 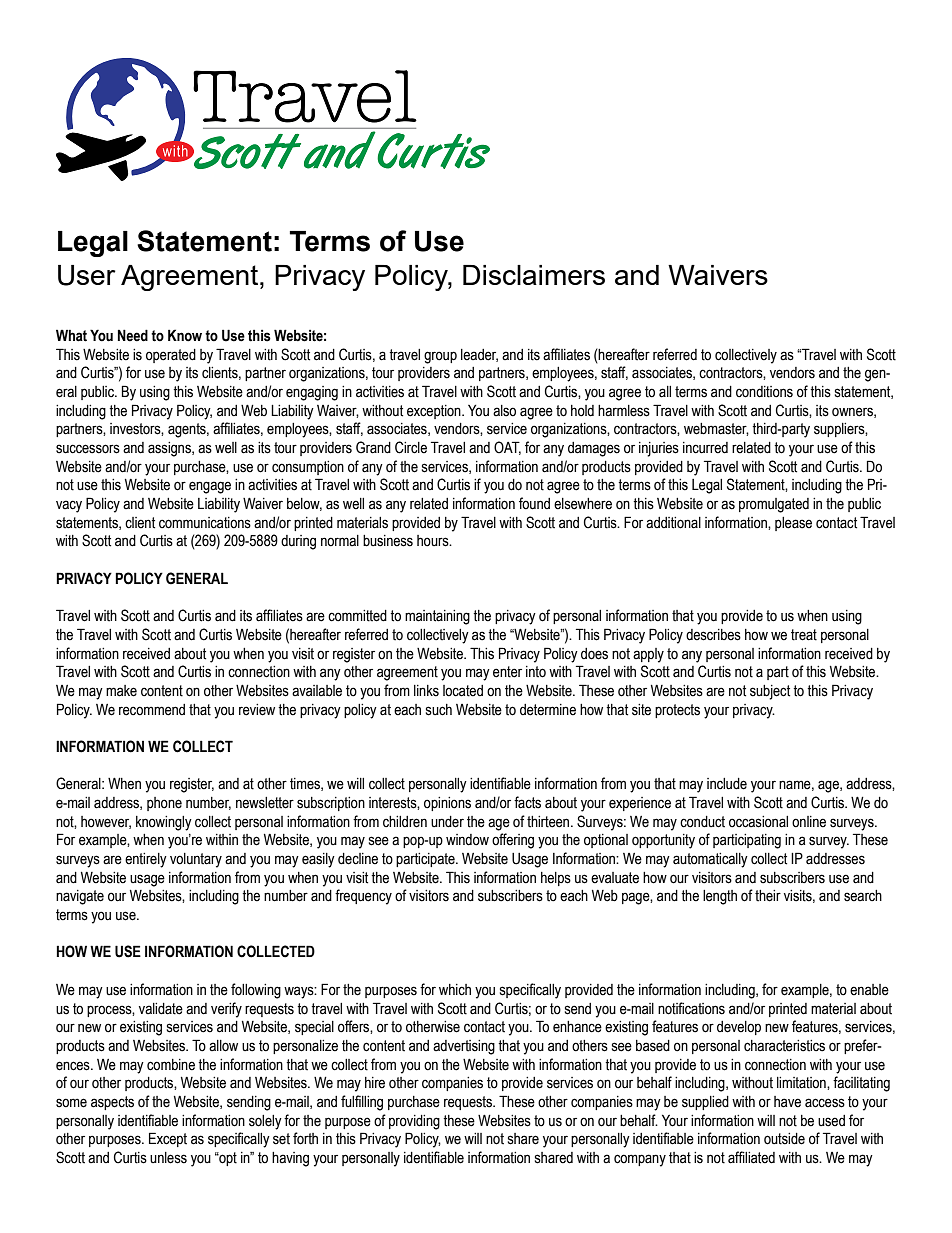 I want to click on conditions, so click(x=764, y=392).
